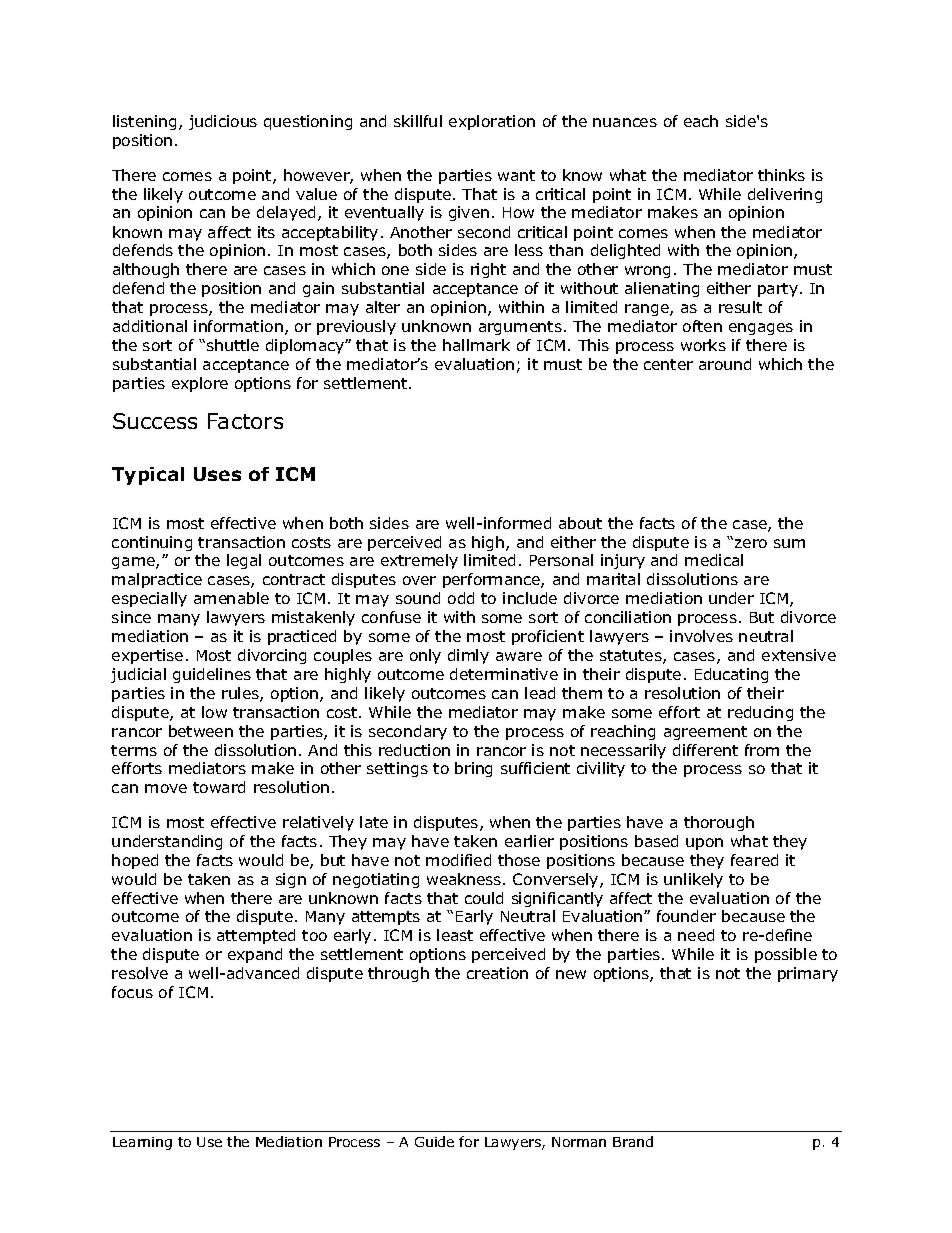 This image has width=952, height=1233. I want to click on dimly, so click(468, 656).
